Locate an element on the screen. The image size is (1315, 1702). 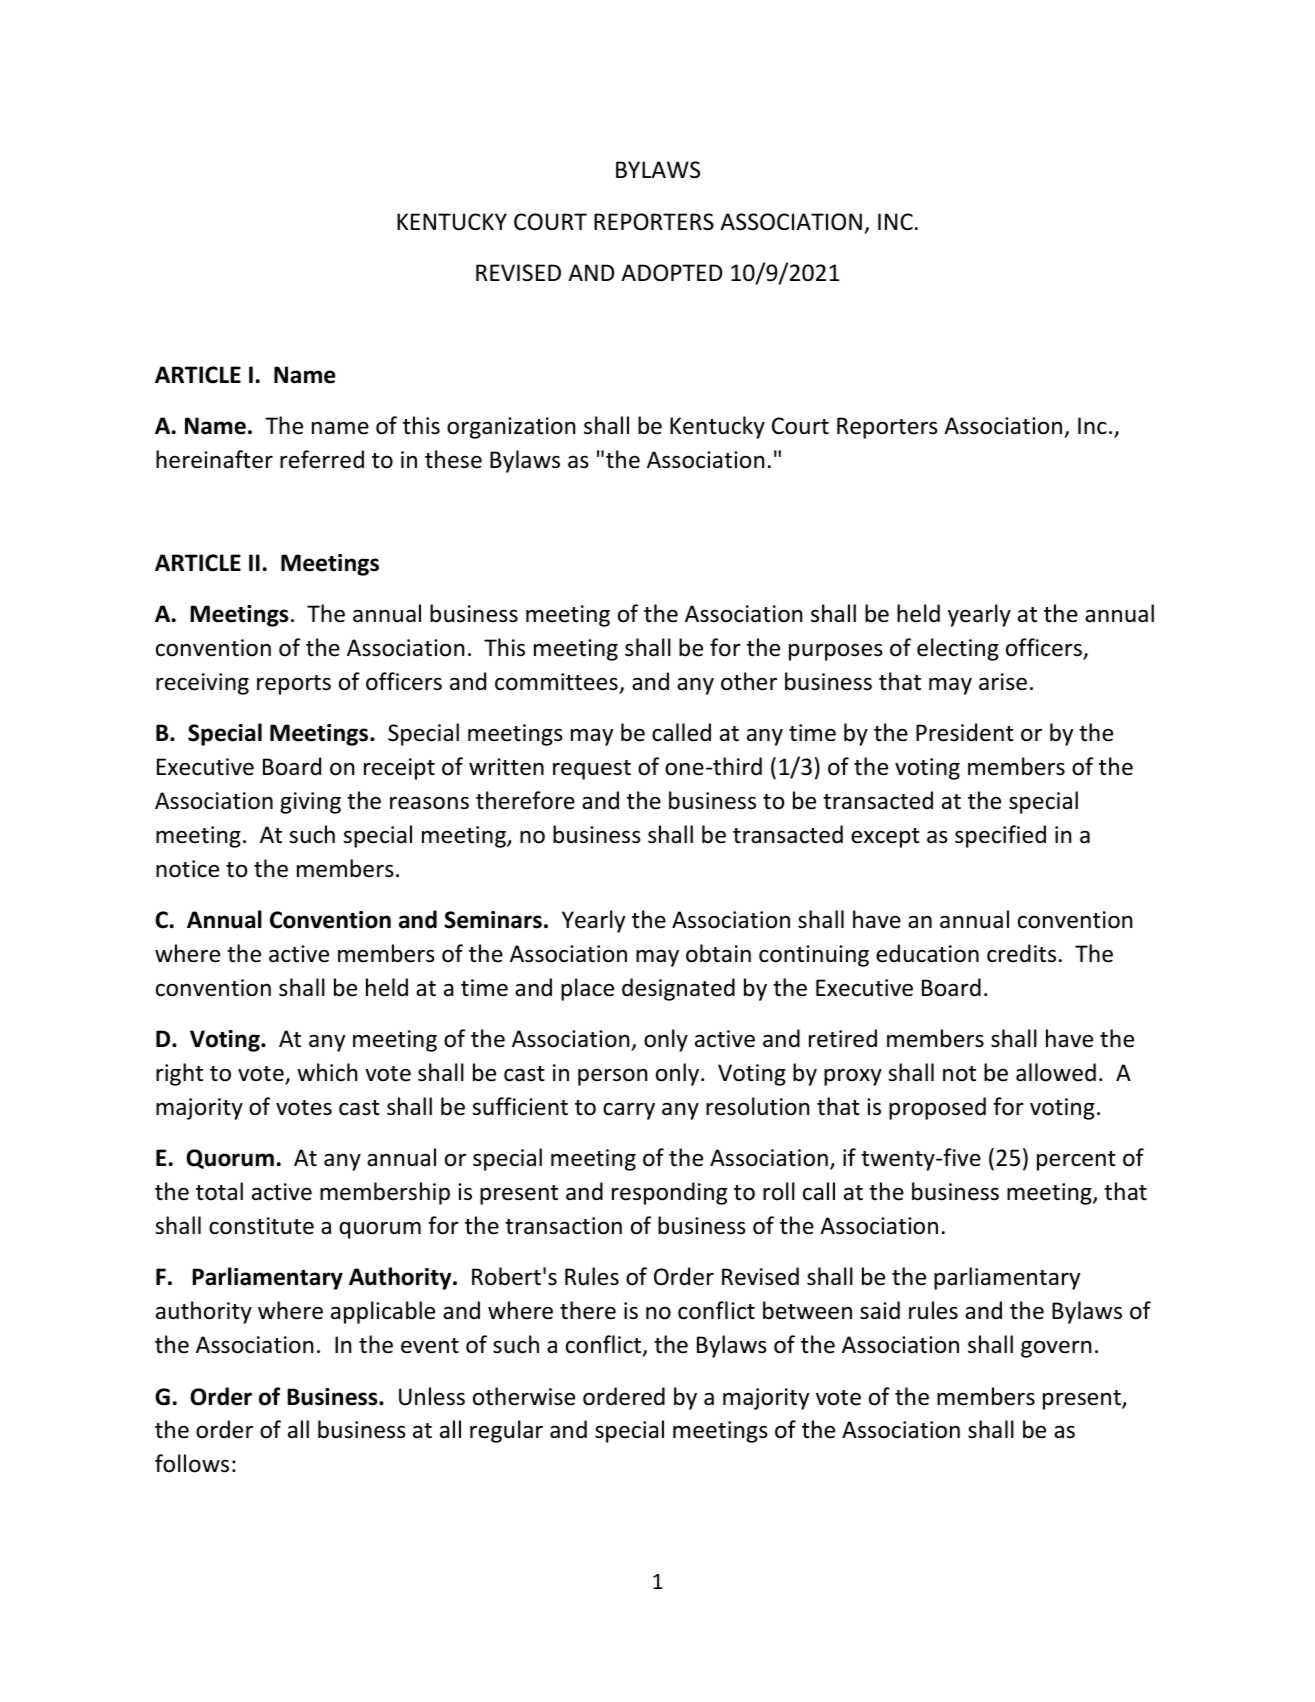
organization is located at coordinates (511, 428).
